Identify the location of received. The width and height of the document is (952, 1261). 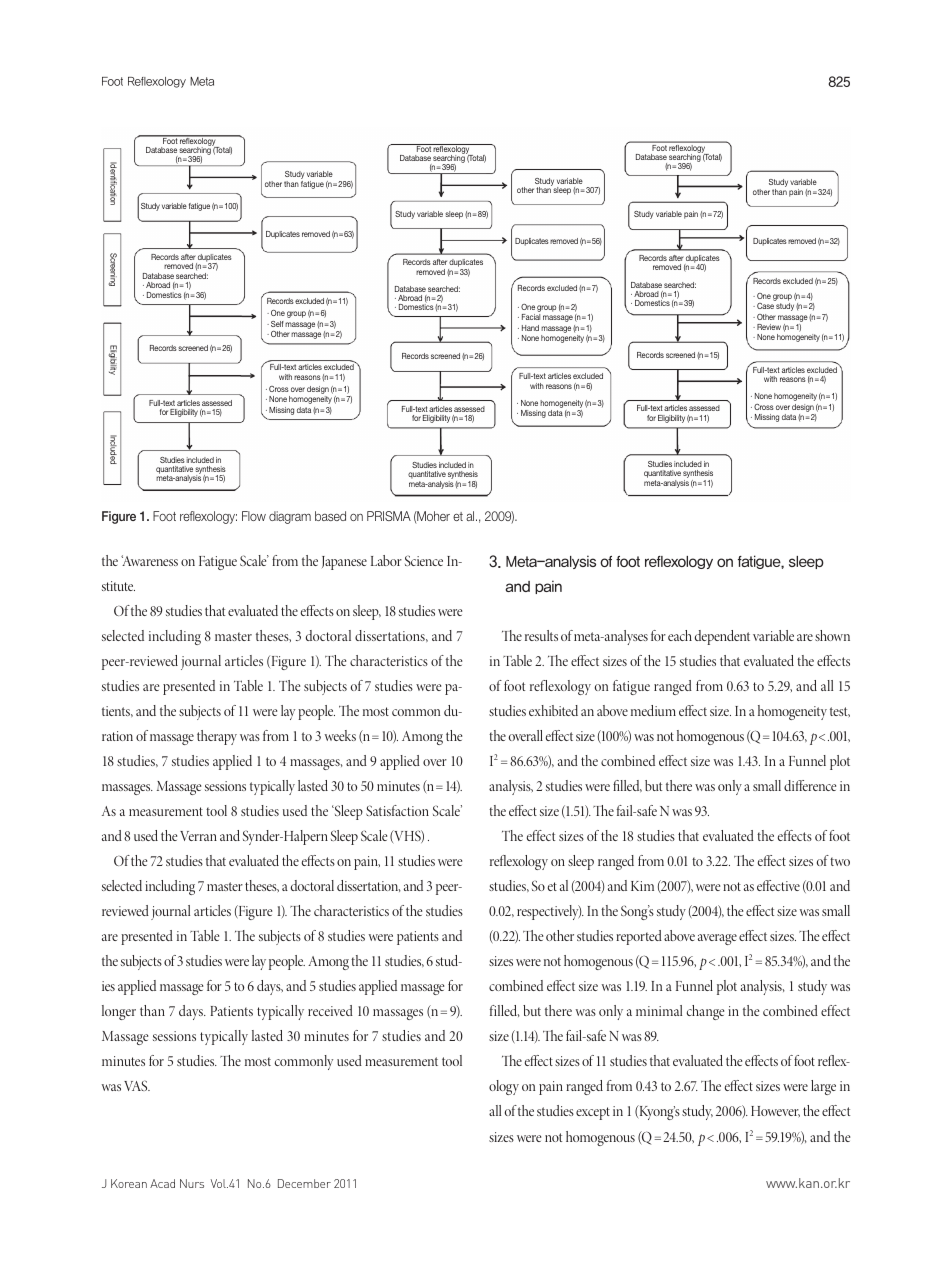
(330, 1010).
